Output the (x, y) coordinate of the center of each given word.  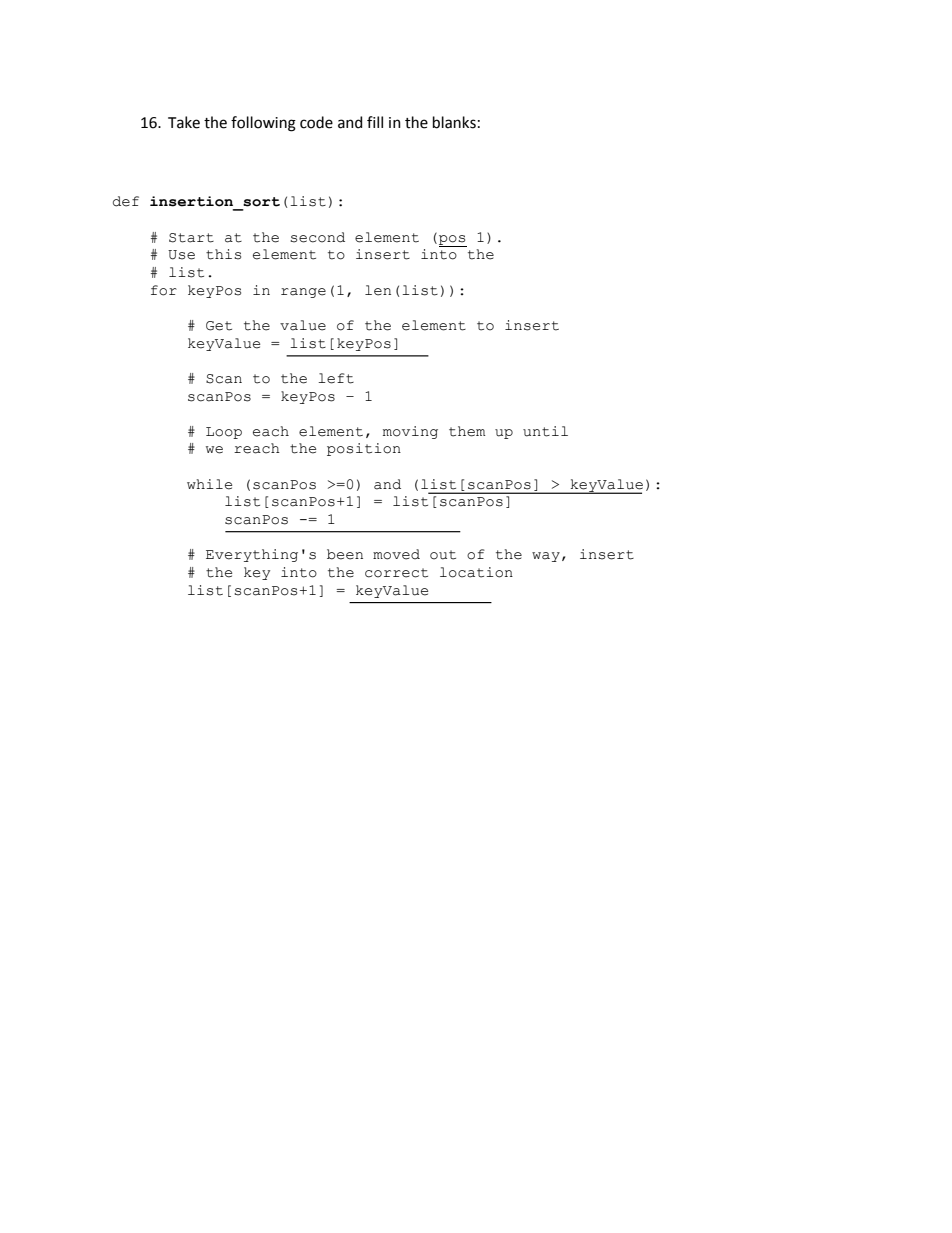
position (364, 449)
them (467, 431)
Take (184, 122)
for (164, 290)
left (336, 378)
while (209, 484)
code (316, 122)
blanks (454, 122)
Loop (224, 433)
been (345, 554)
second (317, 237)
